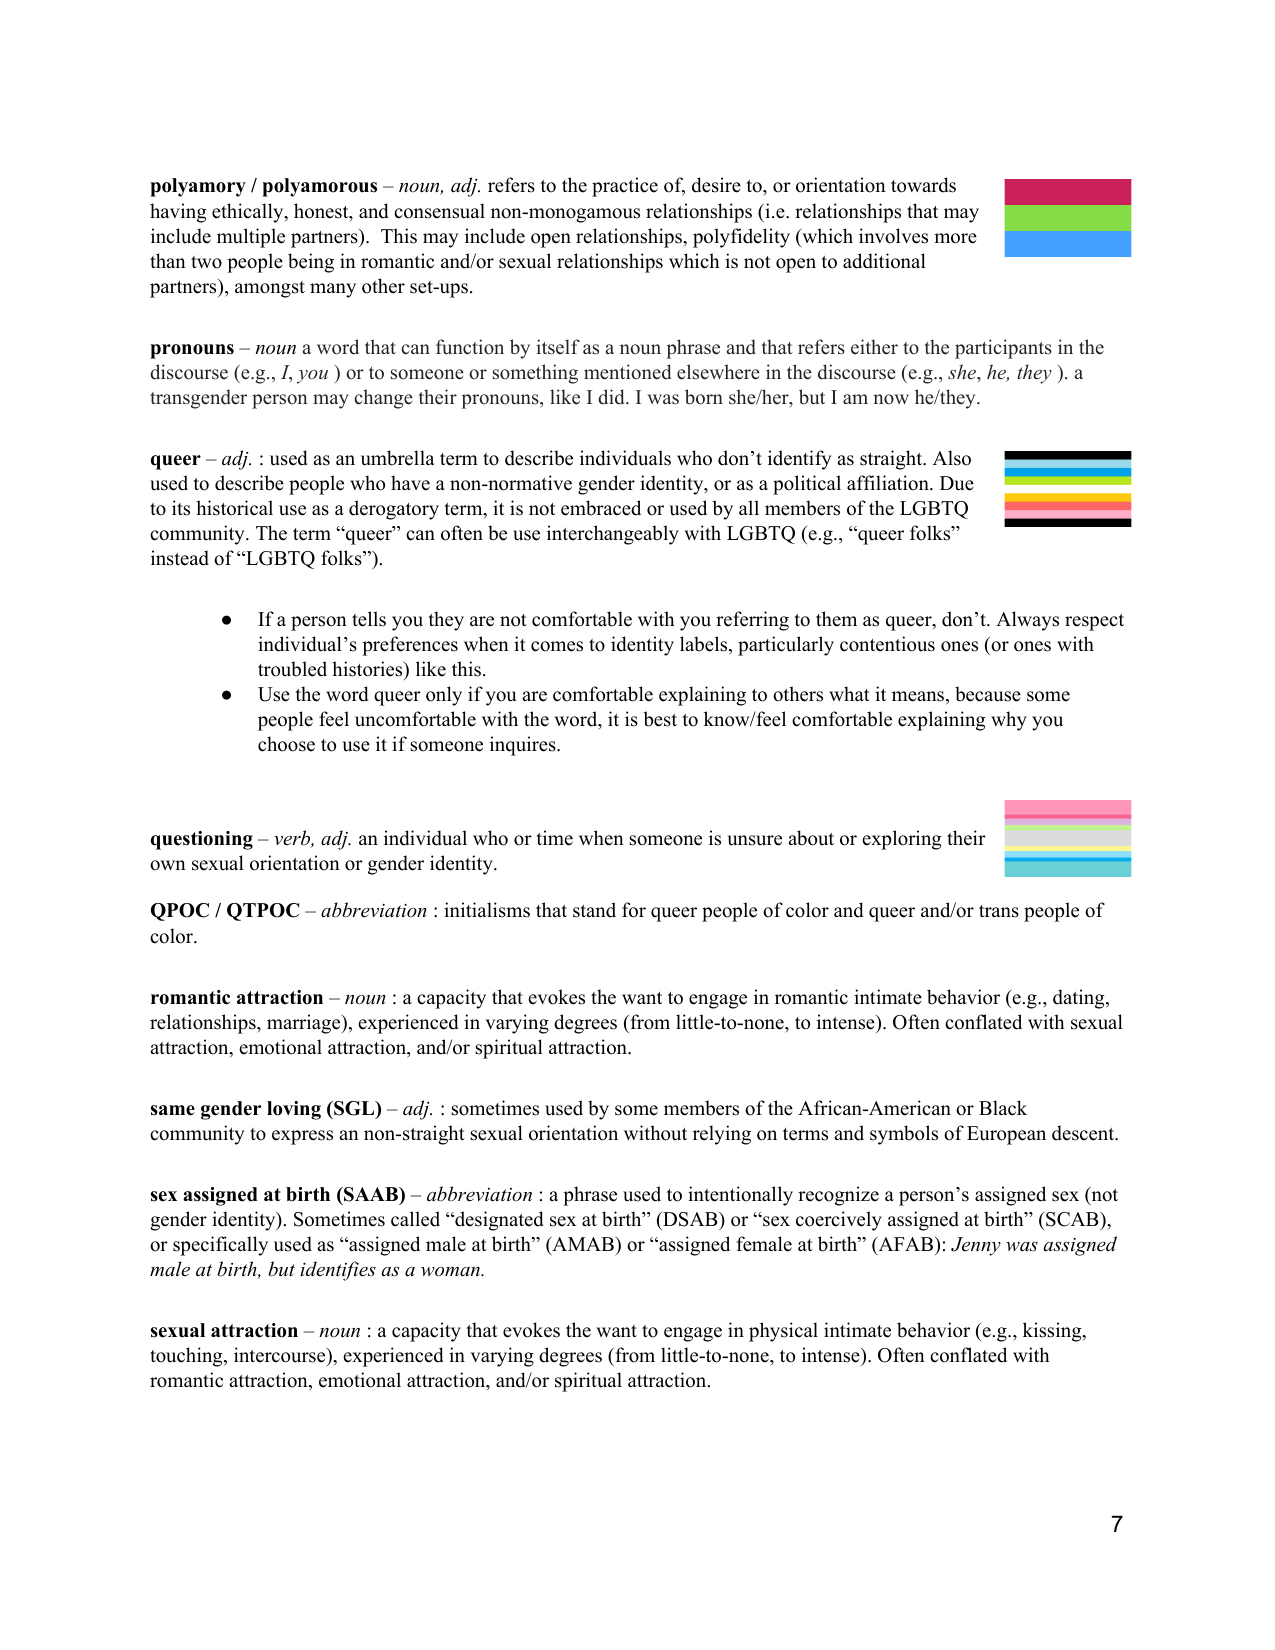 The width and height of the screenshot is (1275, 1650). Describe the element at coordinates (1003, 1108) in the screenshot. I see `Black` at that location.
